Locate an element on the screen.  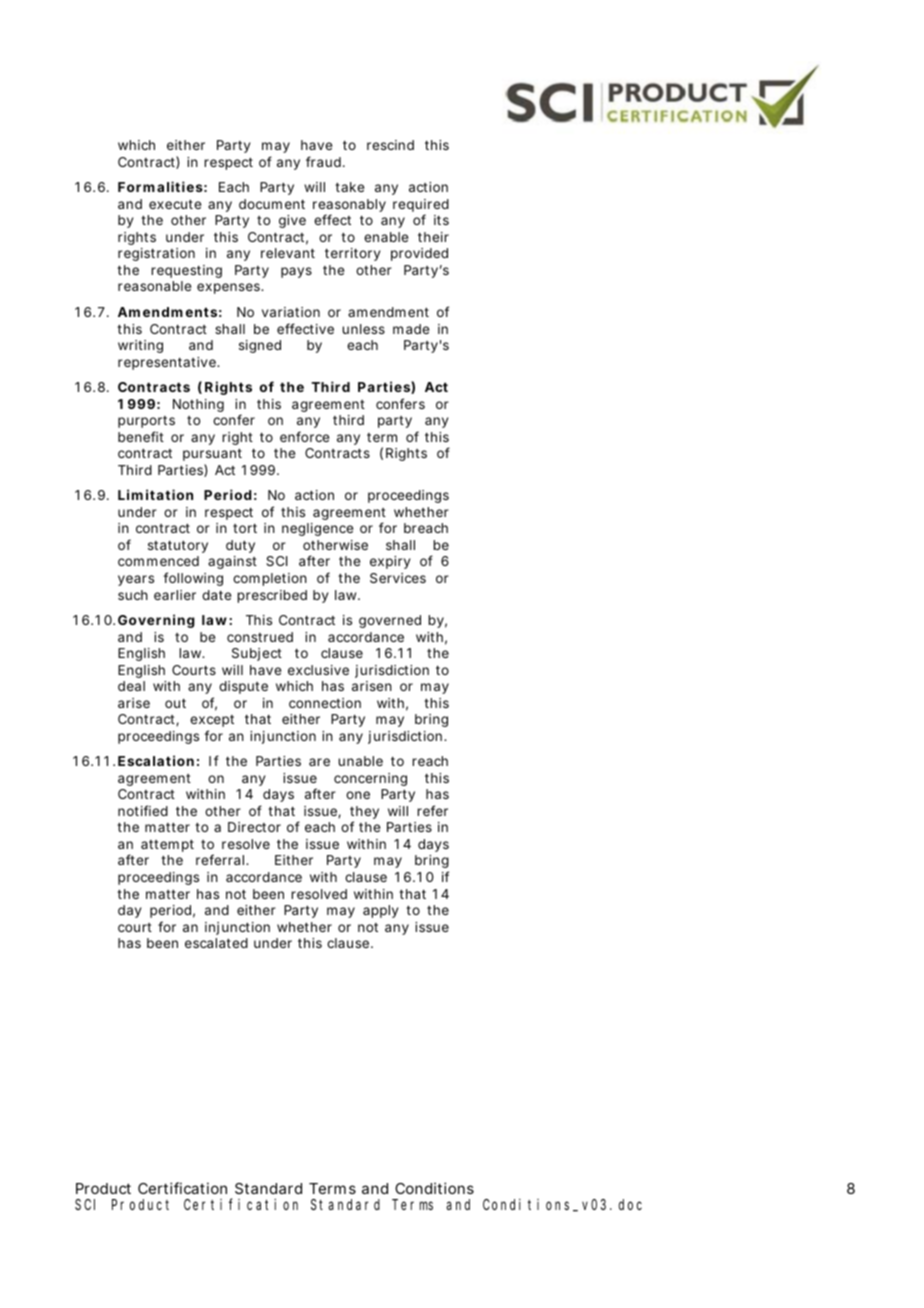
Formalities is located at coordinates (160, 186).
